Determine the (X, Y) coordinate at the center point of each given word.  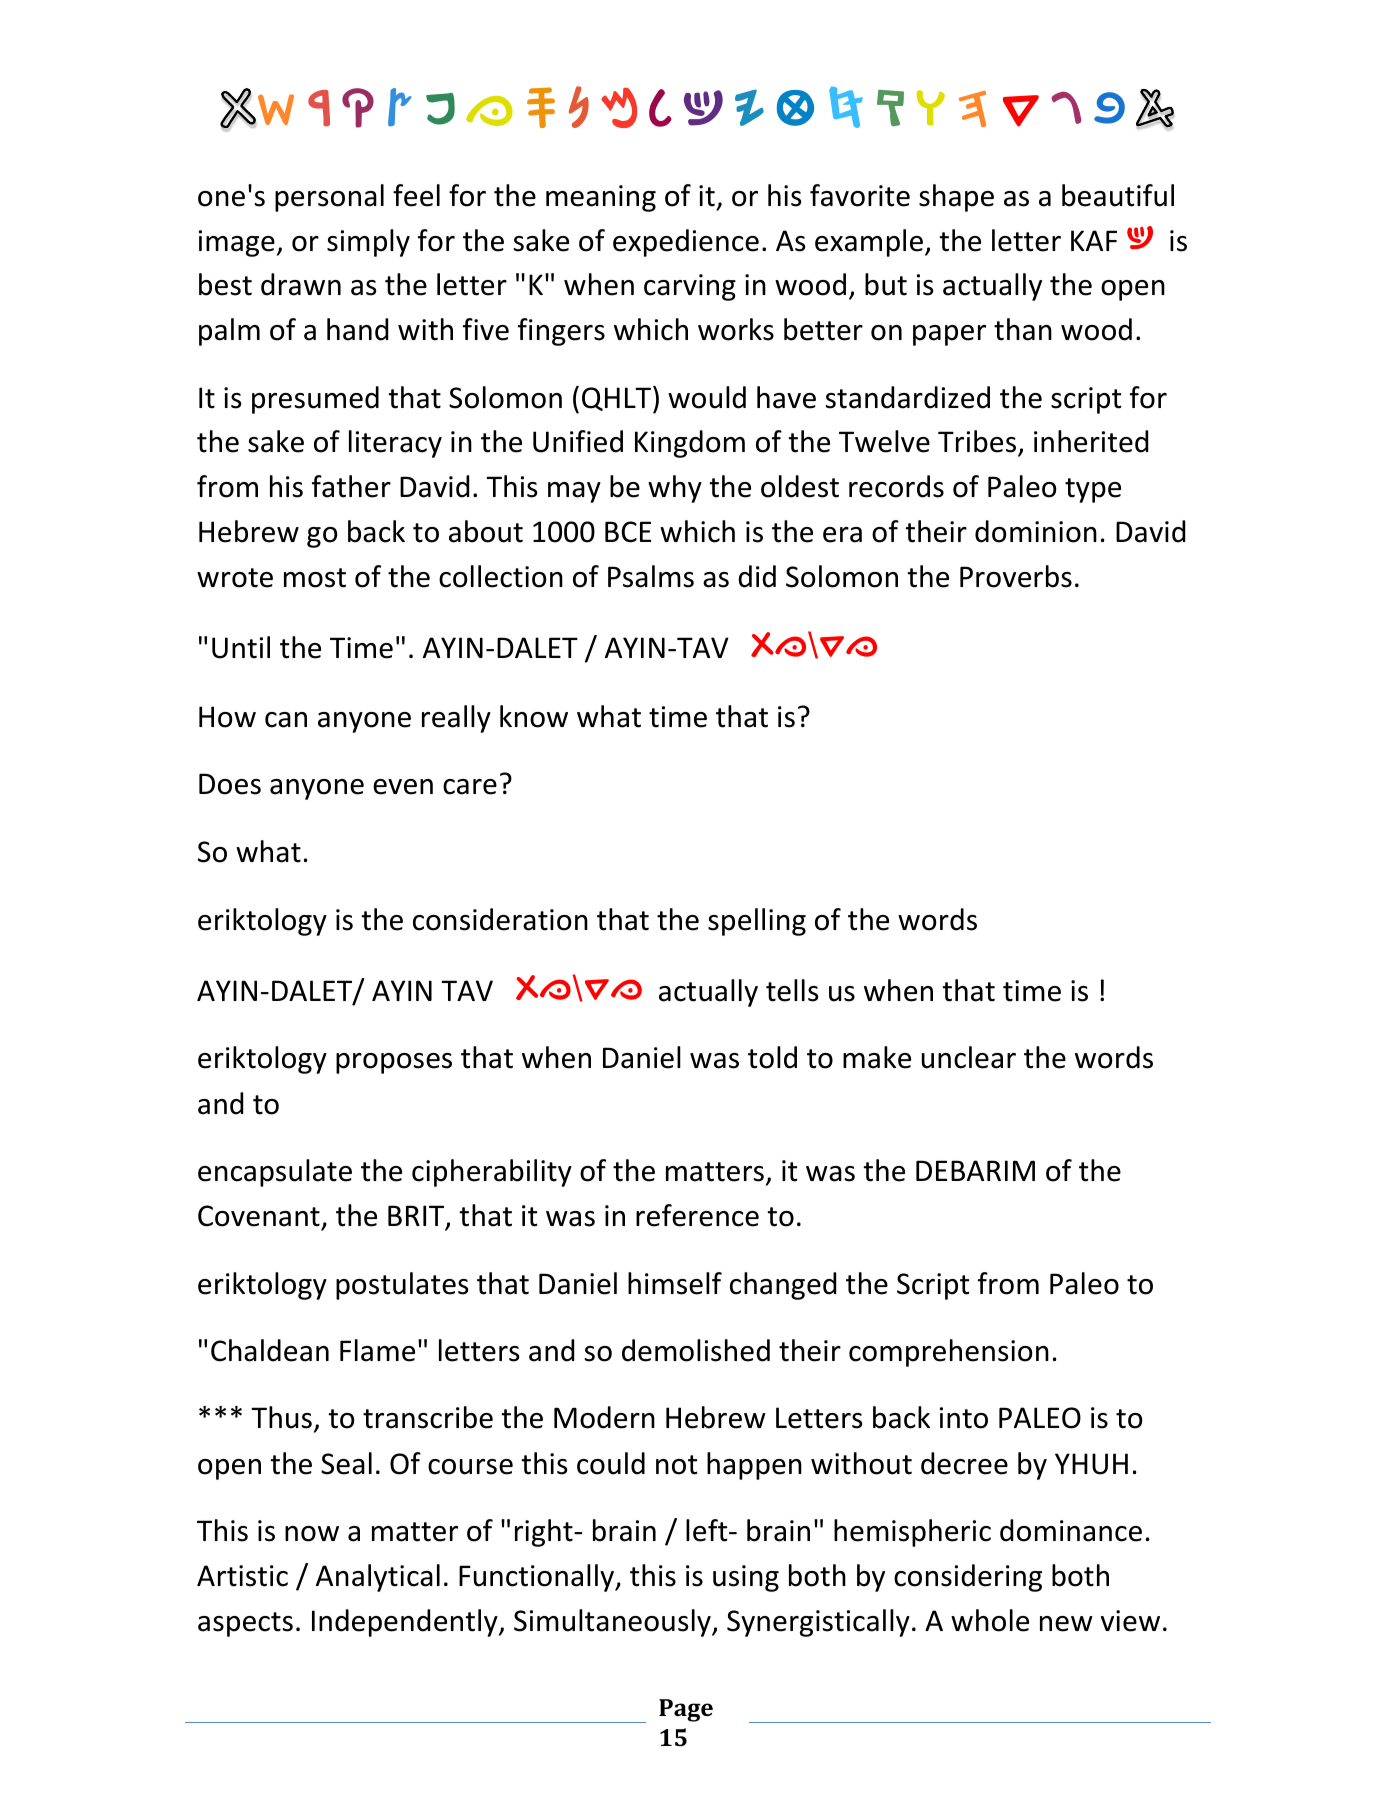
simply (368, 243)
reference (697, 1215)
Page (686, 1710)
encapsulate (275, 1173)
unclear (969, 1057)
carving (690, 287)
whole (990, 1620)
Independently (406, 1623)
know (534, 716)
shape (956, 198)
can (286, 720)
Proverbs (1016, 576)
